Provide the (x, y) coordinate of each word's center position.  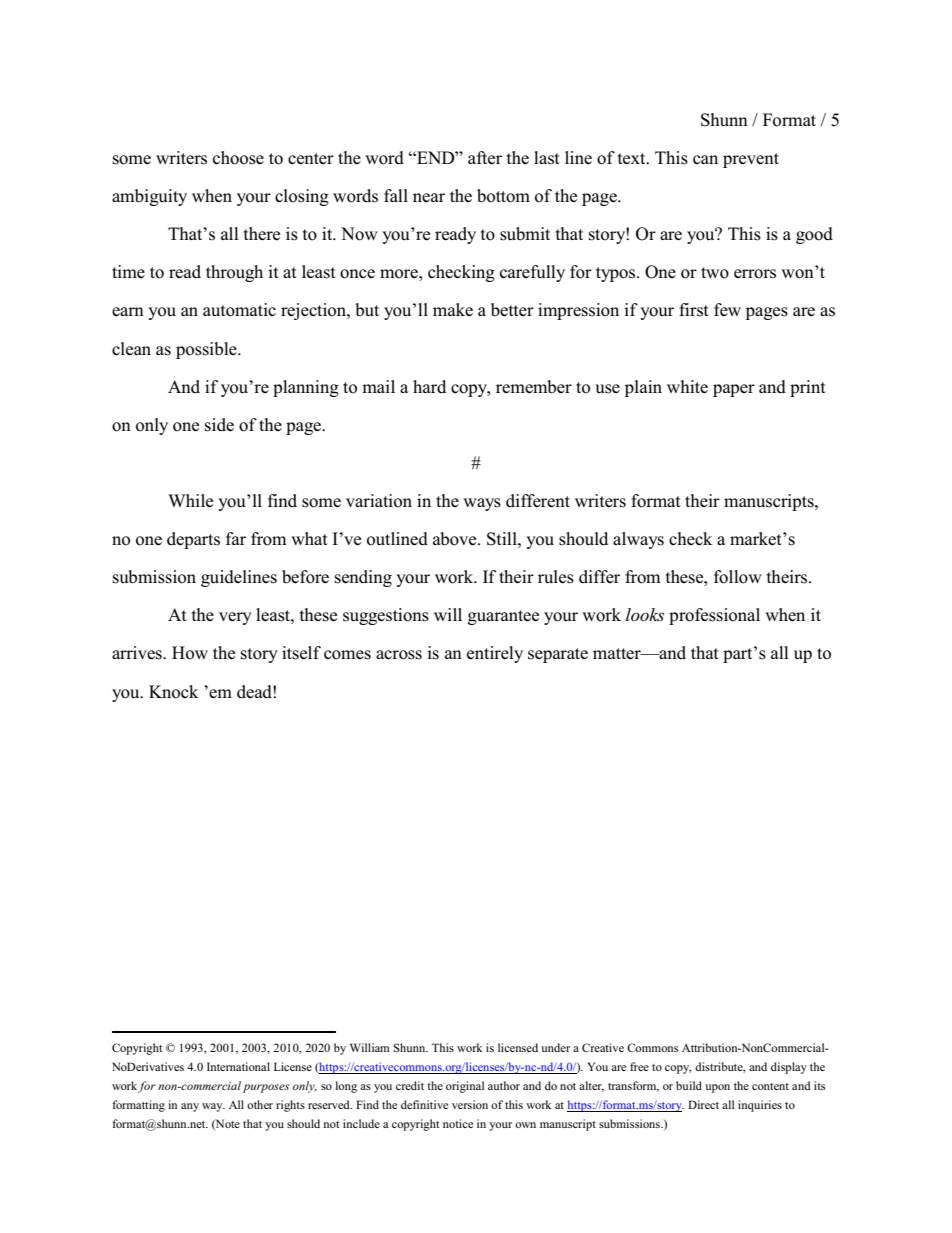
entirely (495, 654)
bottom (503, 196)
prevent (751, 160)
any (190, 1107)
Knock (173, 692)
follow (738, 577)
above (456, 539)
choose (238, 158)
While (190, 501)
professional (714, 616)
